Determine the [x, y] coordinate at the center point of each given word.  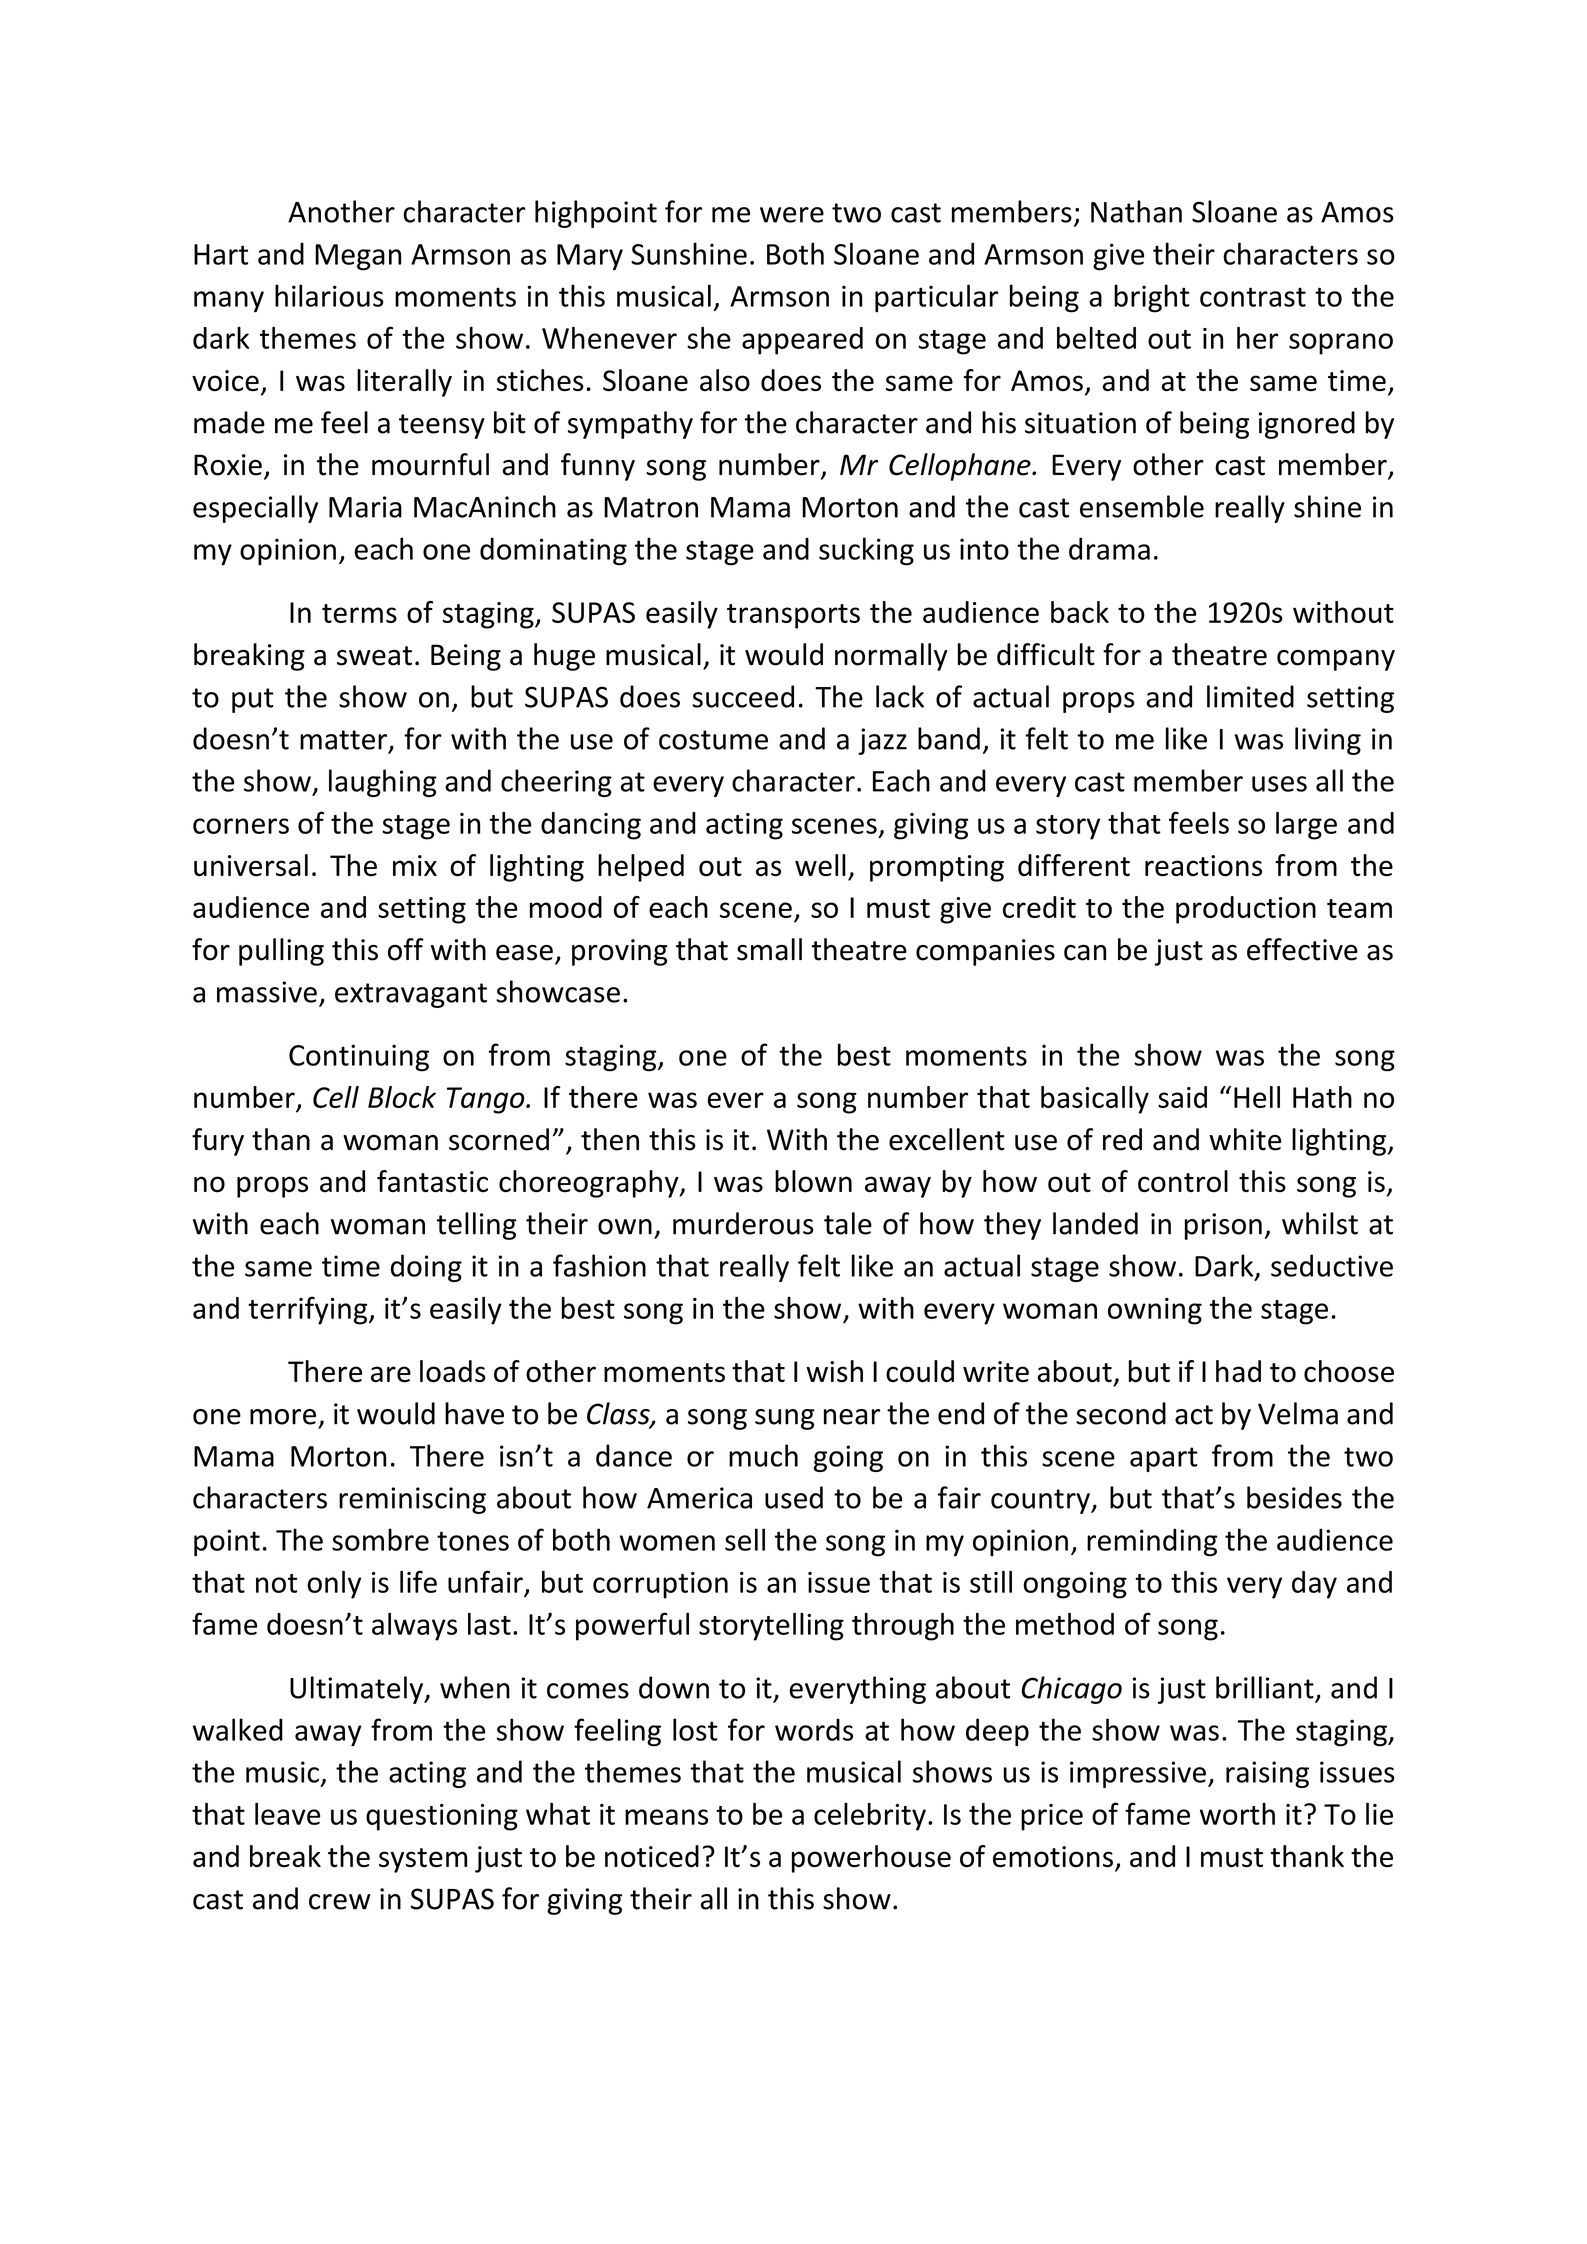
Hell [1257, 1097]
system [423, 1860]
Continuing [359, 1058]
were [792, 215]
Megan [358, 257]
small [769, 949]
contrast [1253, 297]
